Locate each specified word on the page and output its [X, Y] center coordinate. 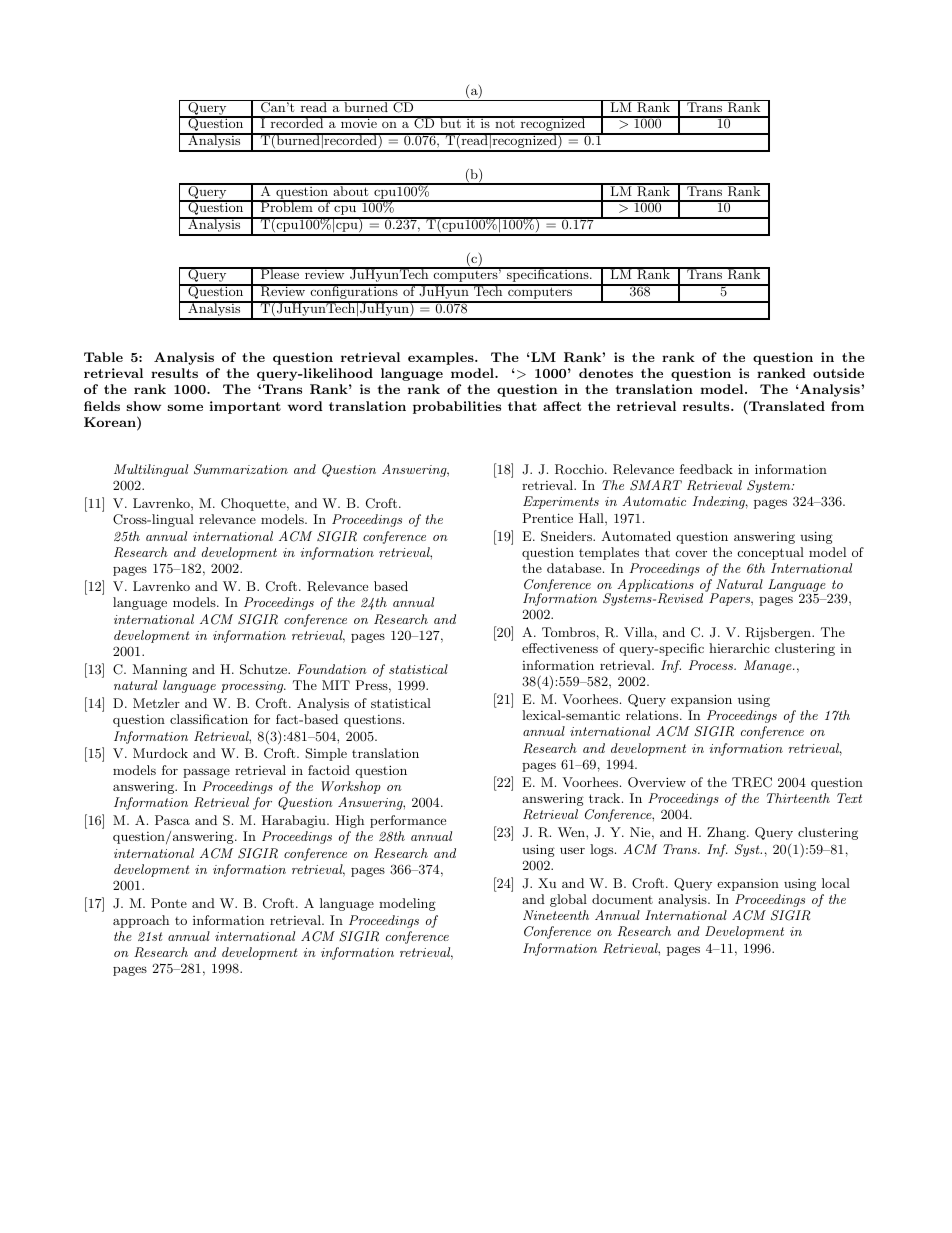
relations [653, 715]
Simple [326, 754]
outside [838, 373]
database [575, 568]
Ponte [169, 903]
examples [442, 358]
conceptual [771, 553]
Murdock [160, 753]
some [185, 407]
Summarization [241, 469]
